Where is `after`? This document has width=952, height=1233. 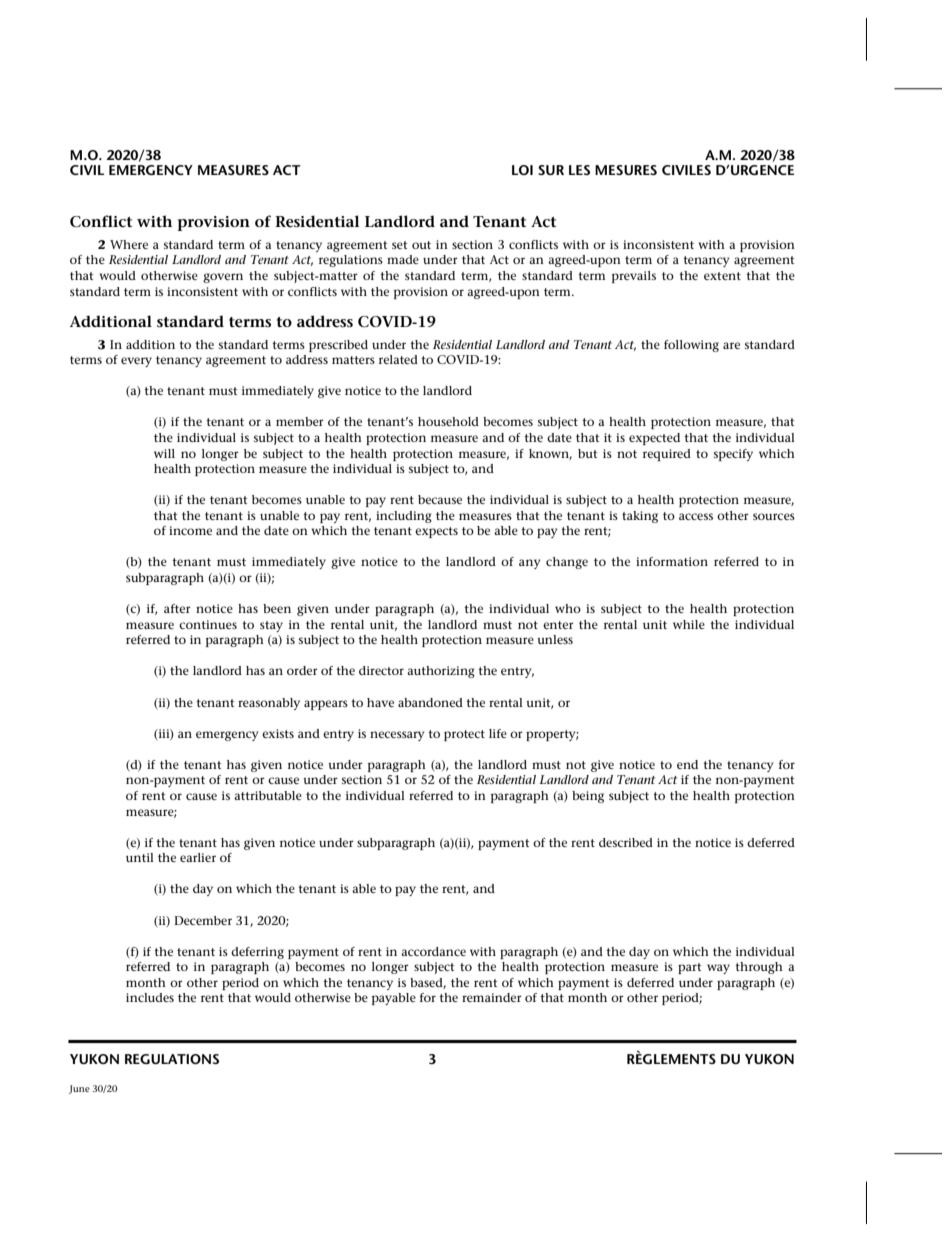 after is located at coordinates (177, 608).
